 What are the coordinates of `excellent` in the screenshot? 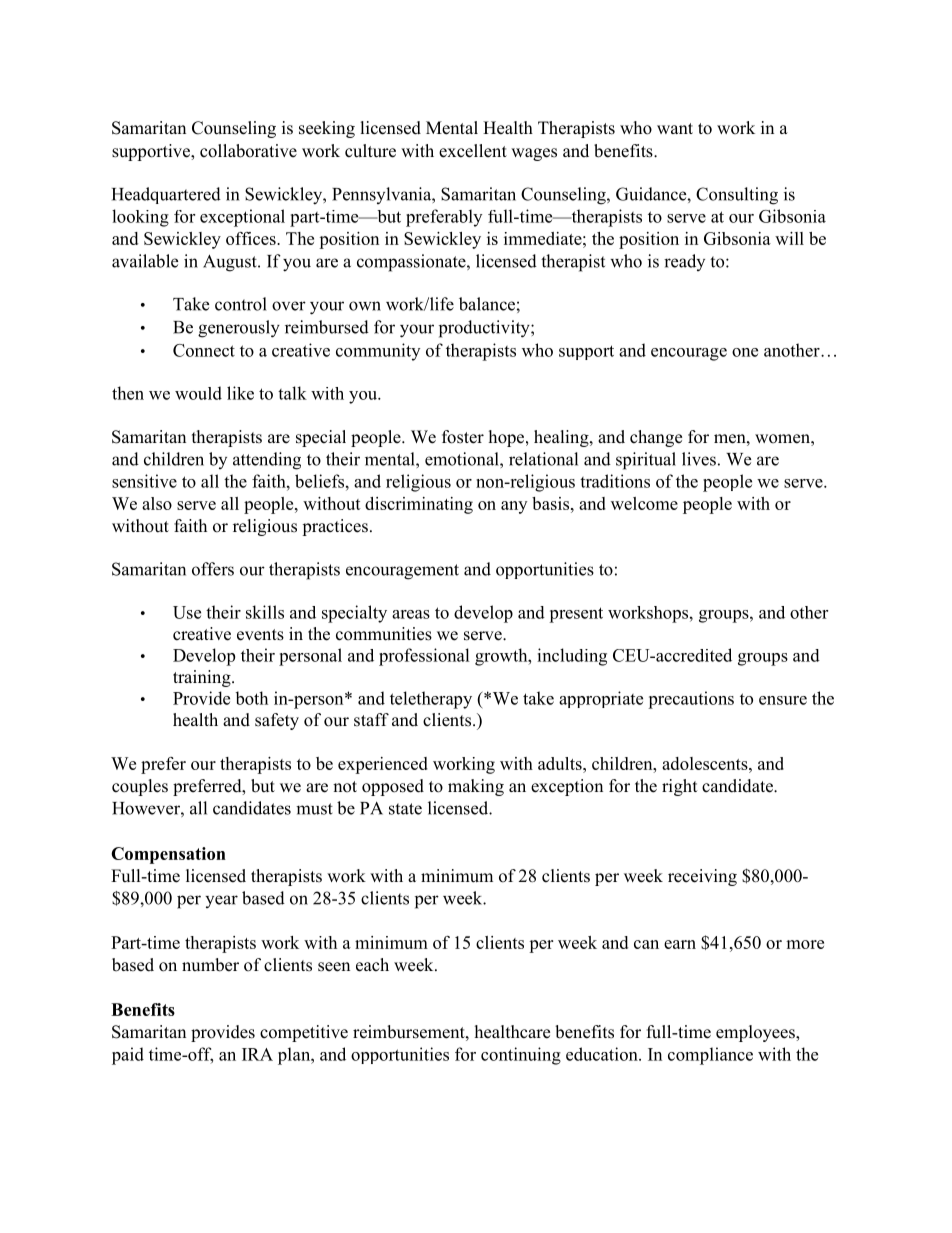 It's located at (473, 151).
